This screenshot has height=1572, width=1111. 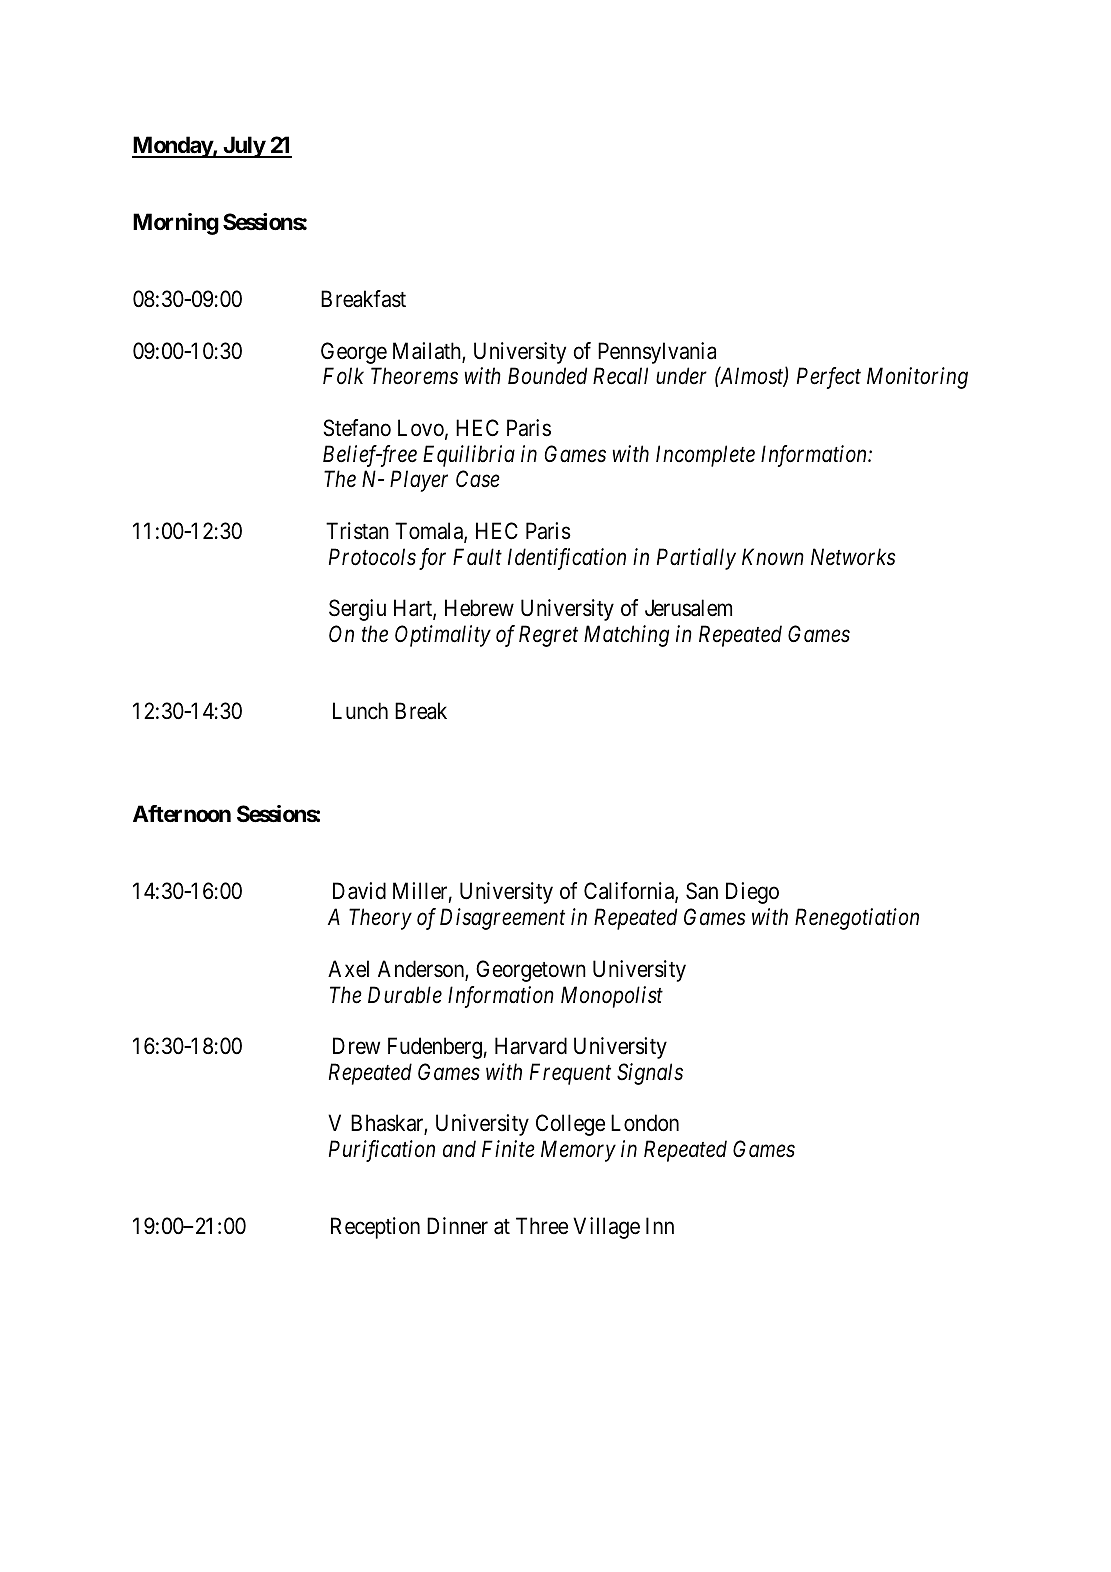 I want to click on Folk, so click(x=343, y=376).
